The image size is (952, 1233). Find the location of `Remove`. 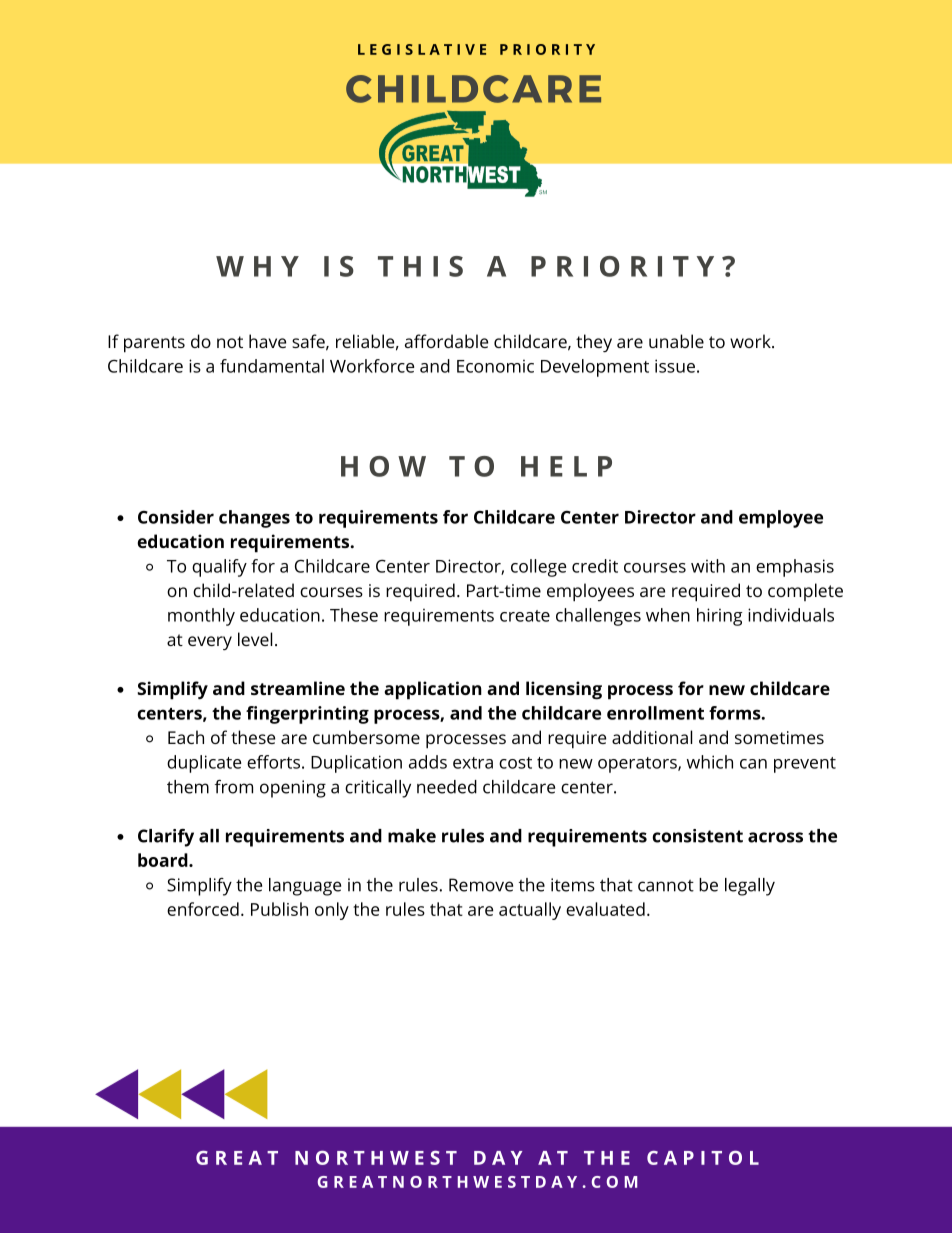

Remove is located at coordinates (481, 885).
